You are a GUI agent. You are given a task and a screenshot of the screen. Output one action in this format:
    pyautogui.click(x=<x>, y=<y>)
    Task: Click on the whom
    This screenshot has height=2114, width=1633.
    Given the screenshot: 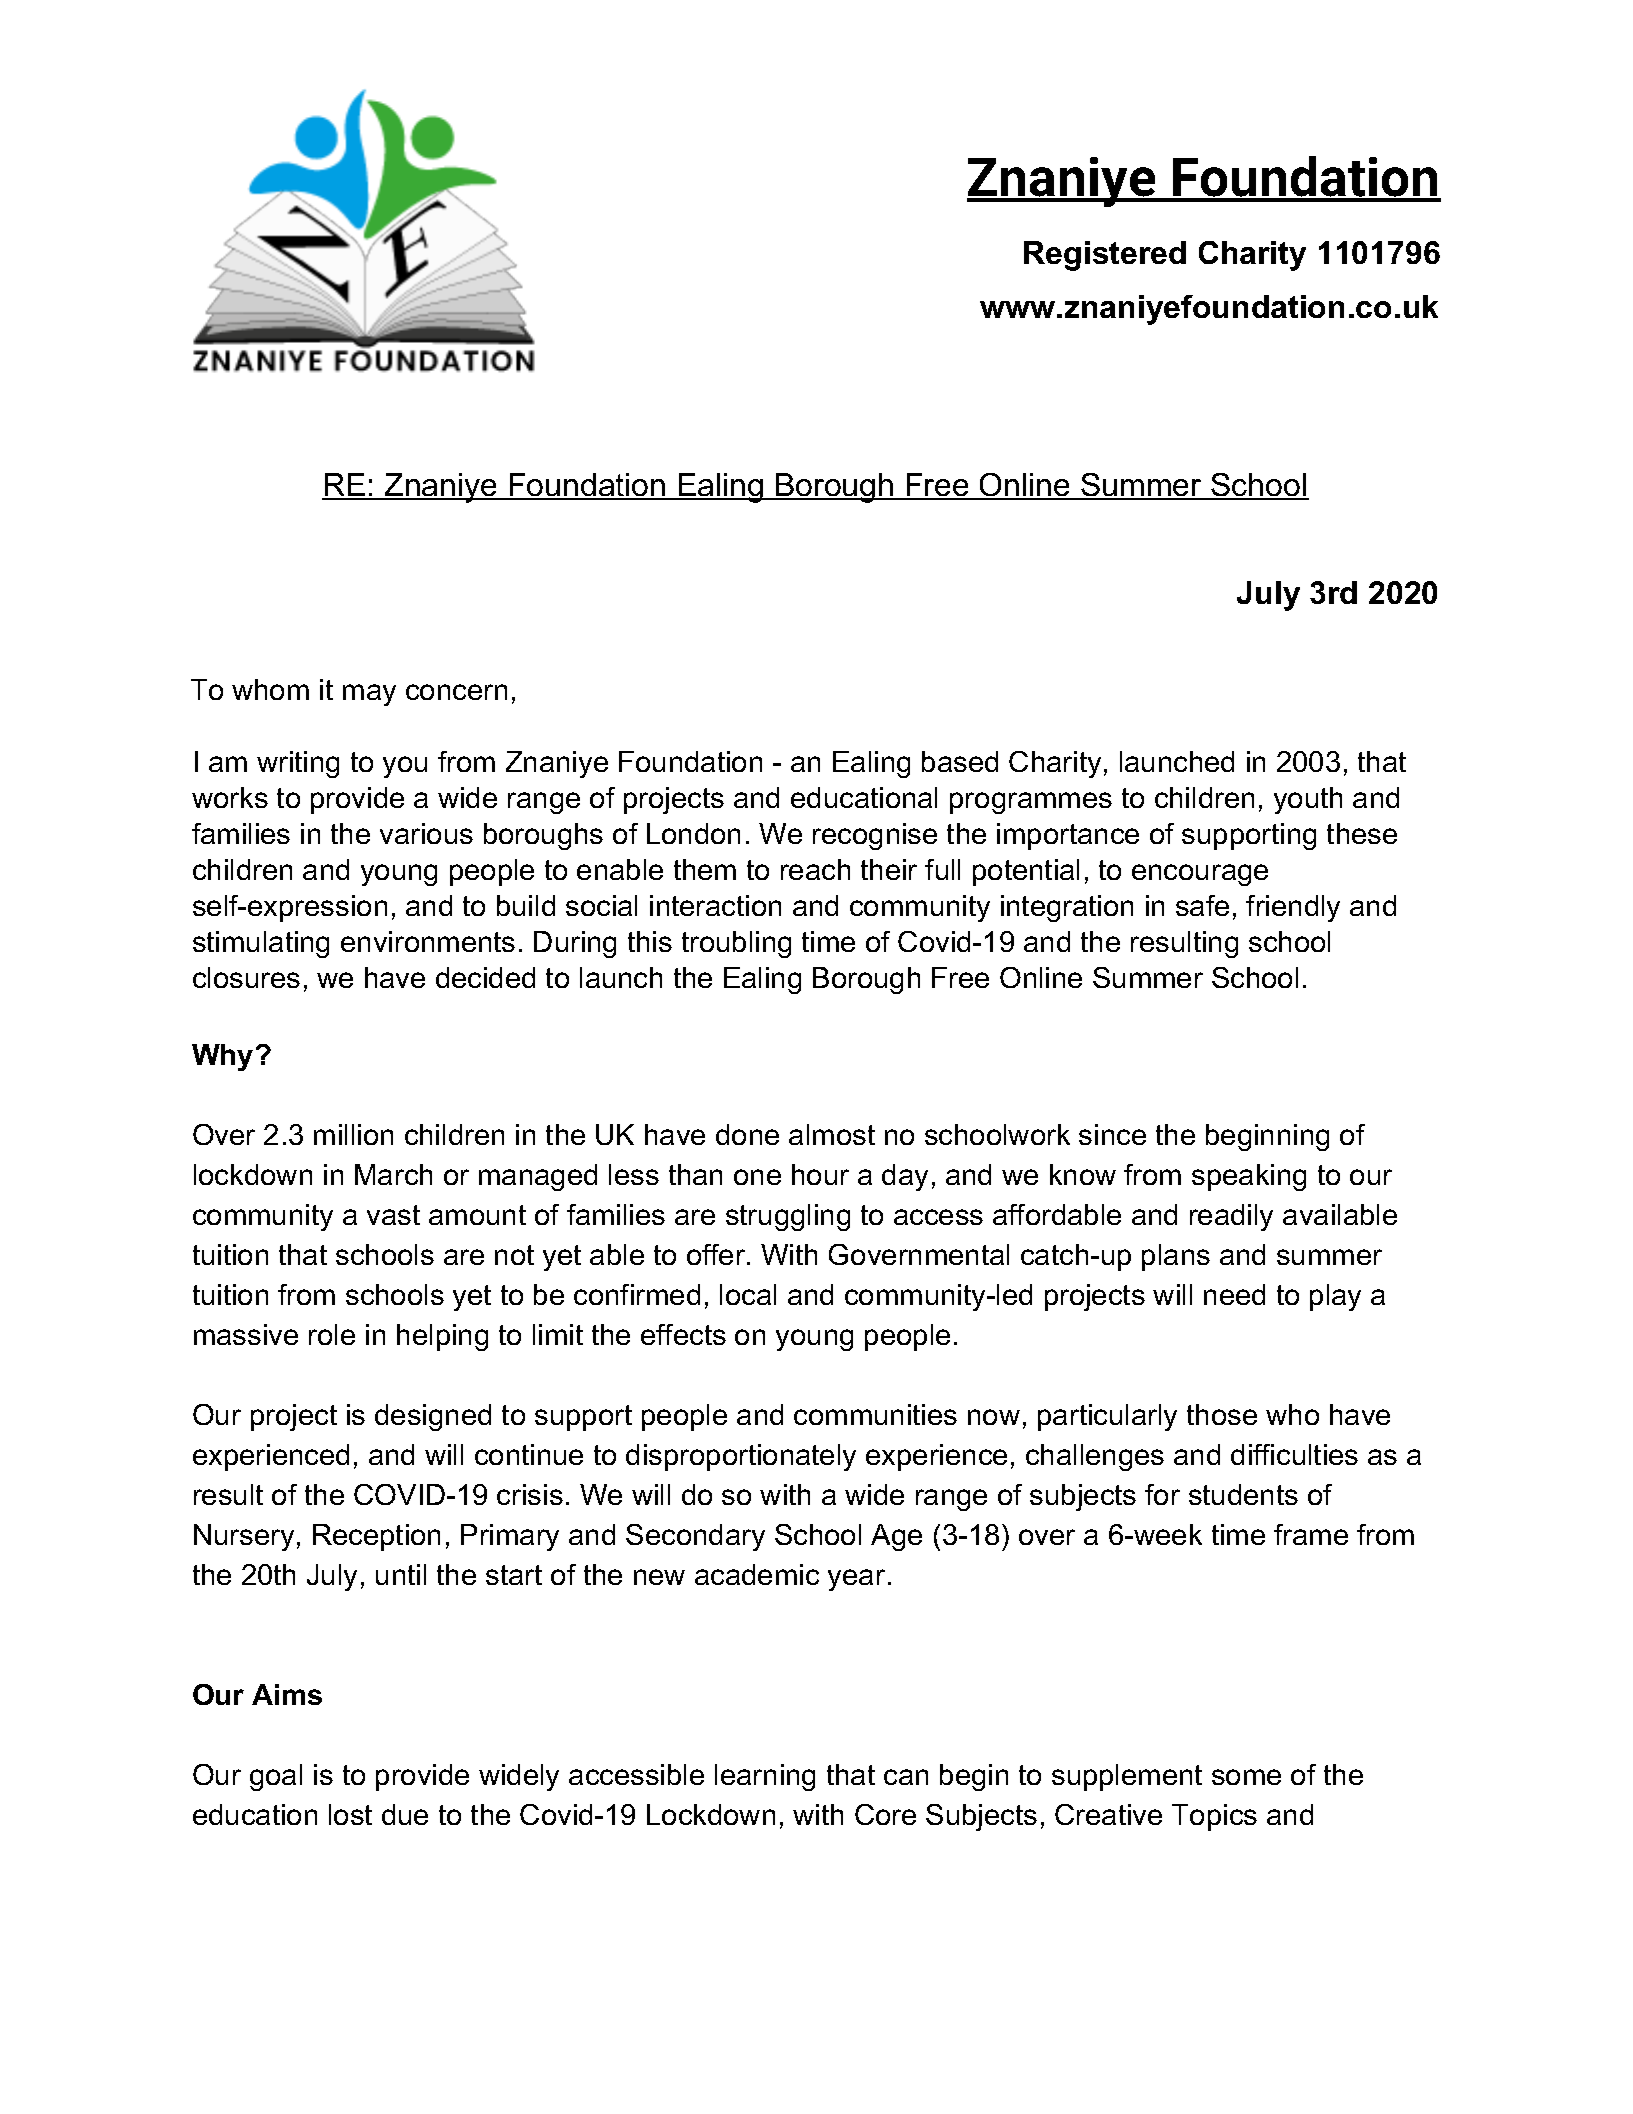 What is the action you would take?
    pyautogui.click(x=270, y=689)
